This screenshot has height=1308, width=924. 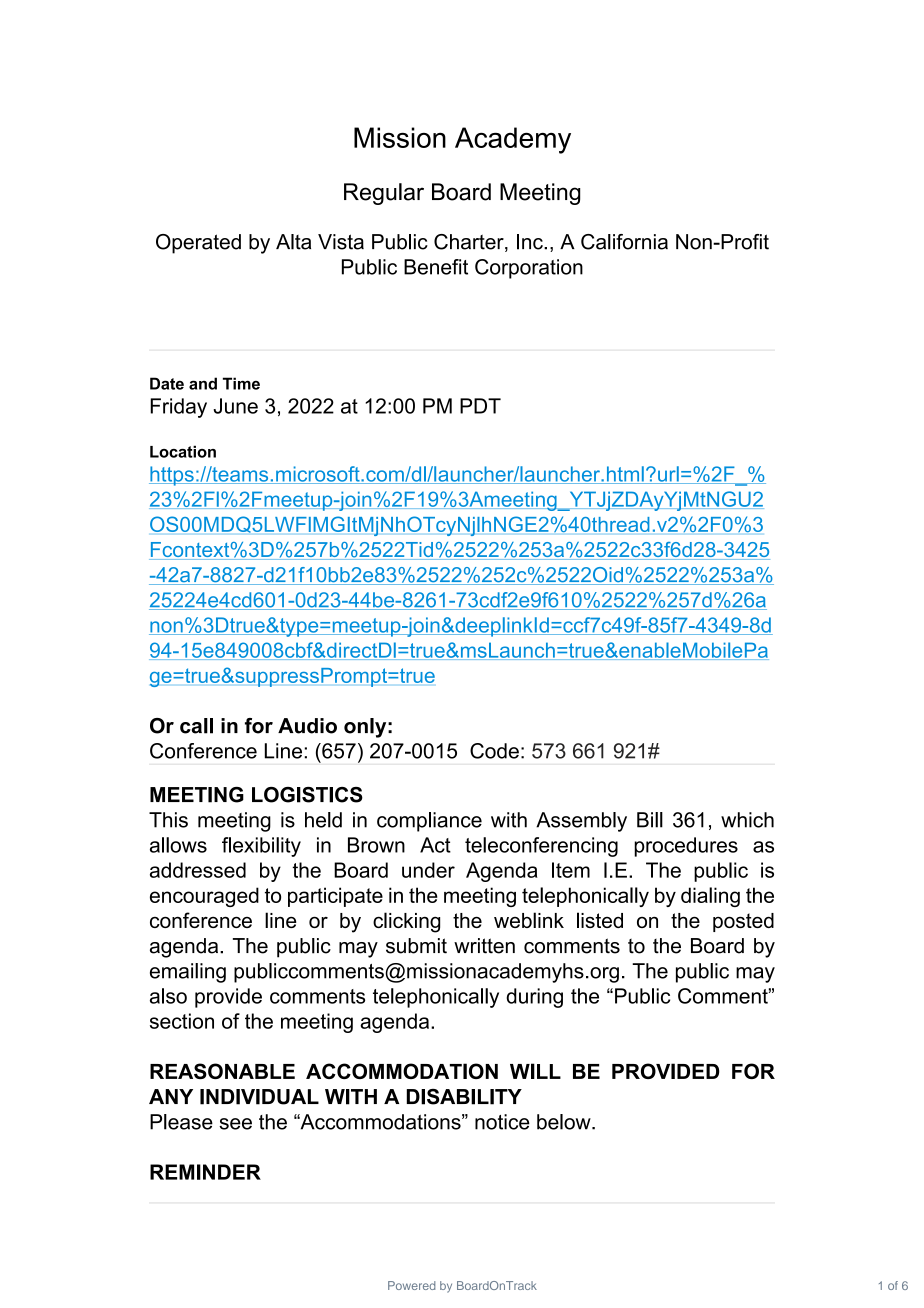 What do you see at coordinates (307, 726) in the screenshot?
I see `Audio` at bounding box center [307, 726].
